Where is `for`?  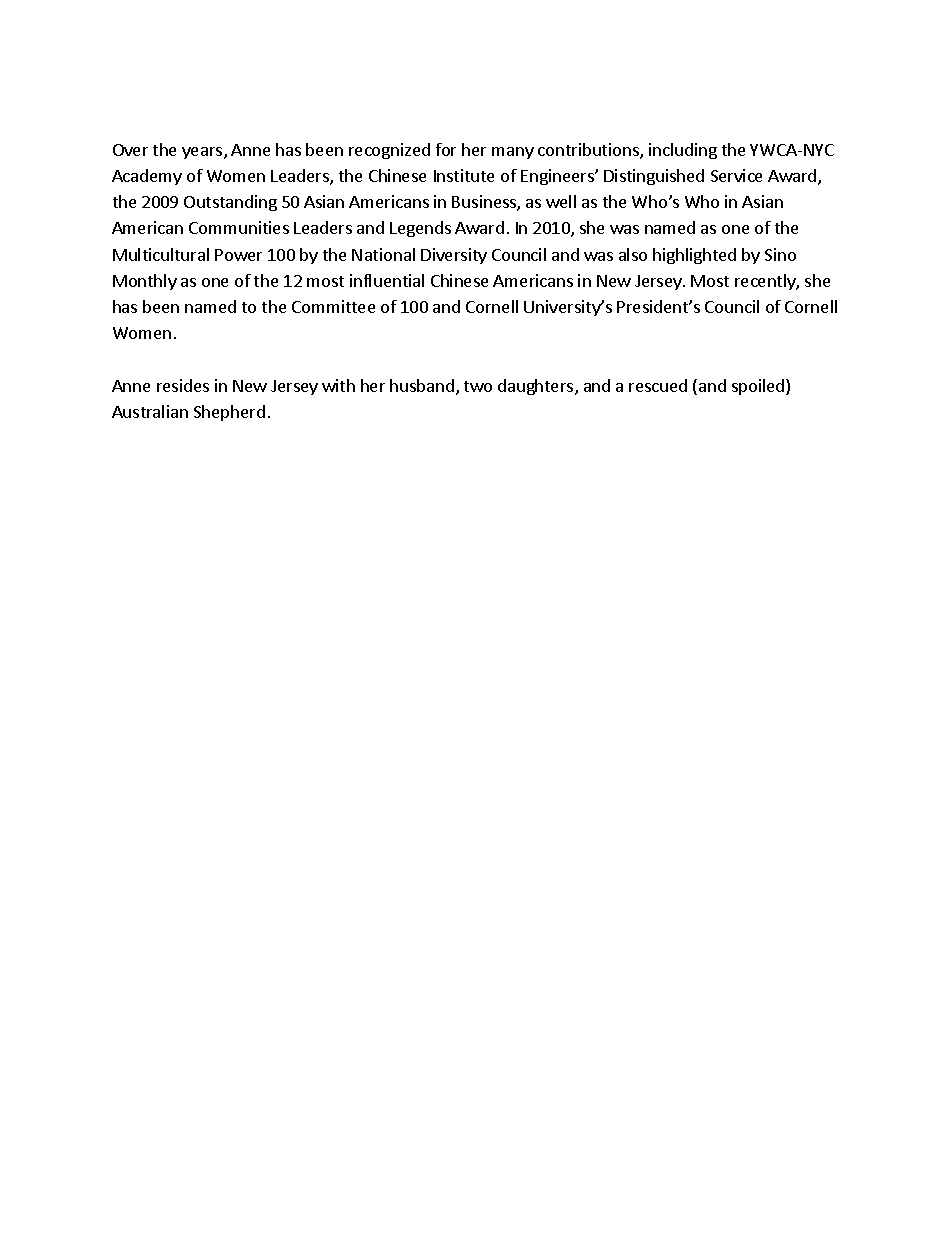
for is located at coordinates (446, 149).
